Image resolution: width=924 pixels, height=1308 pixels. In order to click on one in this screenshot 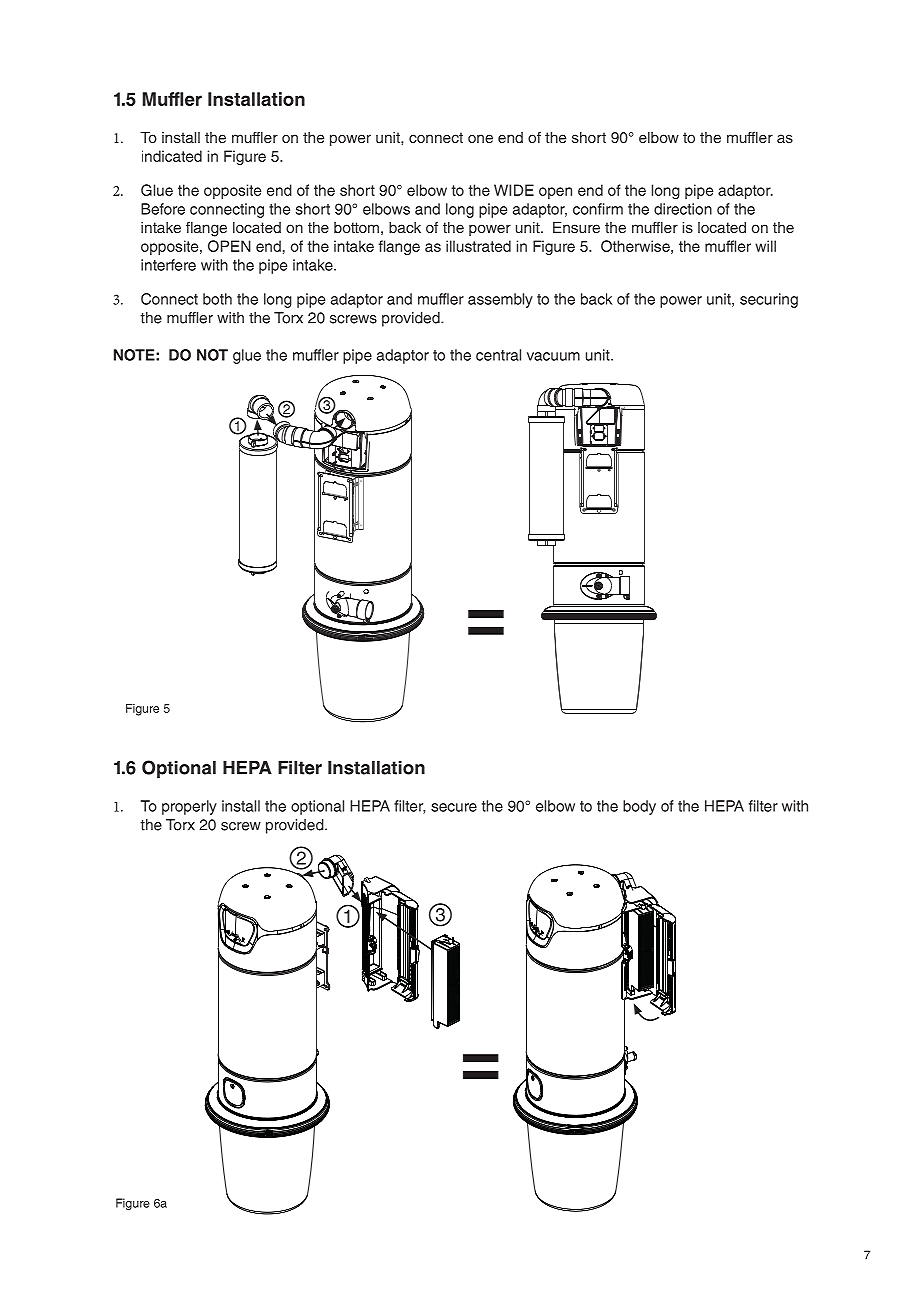, I will do `click(480, 138)`.
